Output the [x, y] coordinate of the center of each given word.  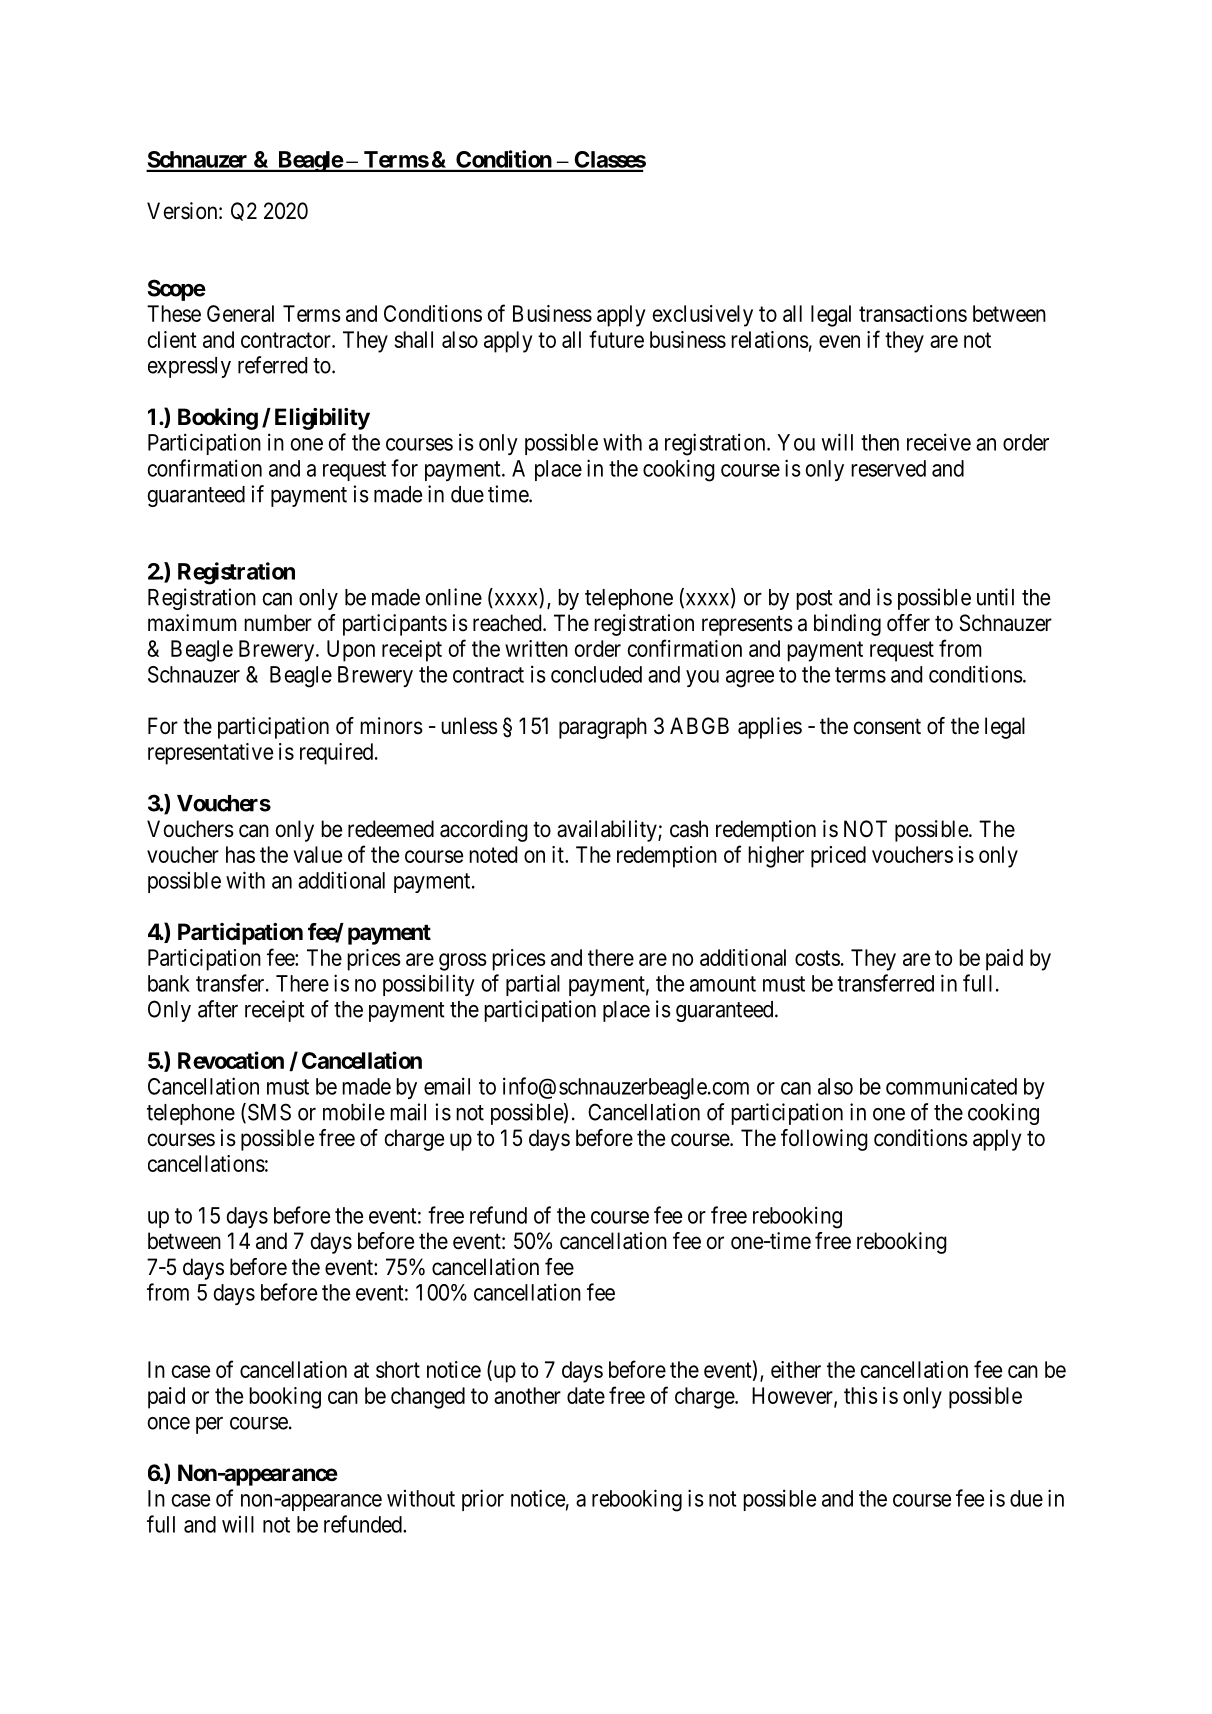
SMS [268, 1113]
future [616, 339]
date [586, 1395]
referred [272, 365]
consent [887, 727]
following [824, 1140]
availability [608, 831]
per [209, 1425]
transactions [913, 313]
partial [533, 985]
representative [210, 754]
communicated [951, 1086]
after [218, 1009]
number [278, 623]
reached [508, 623]
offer [908, 623]
